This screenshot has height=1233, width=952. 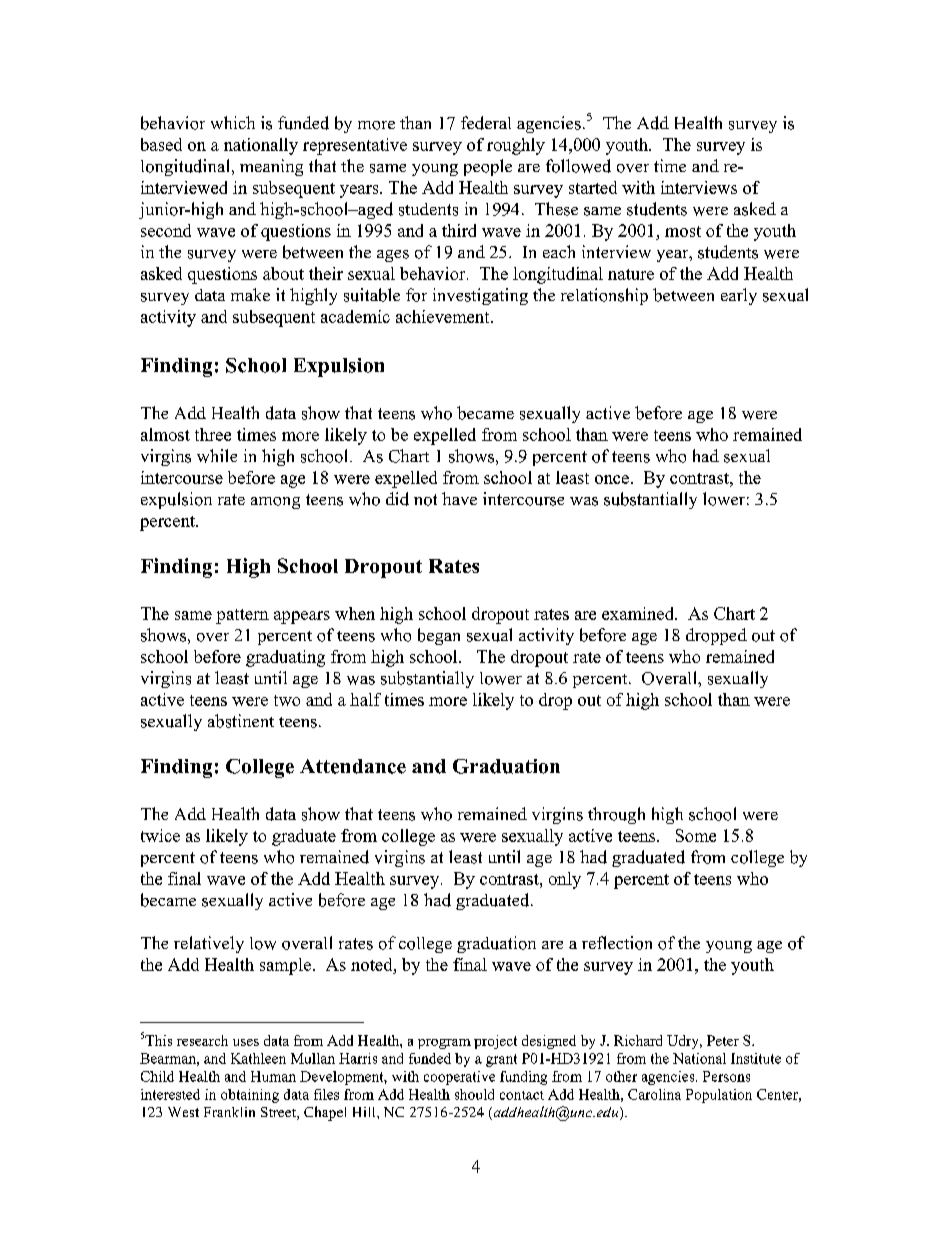 I want to click on Some, so click(x=696, y=835).
